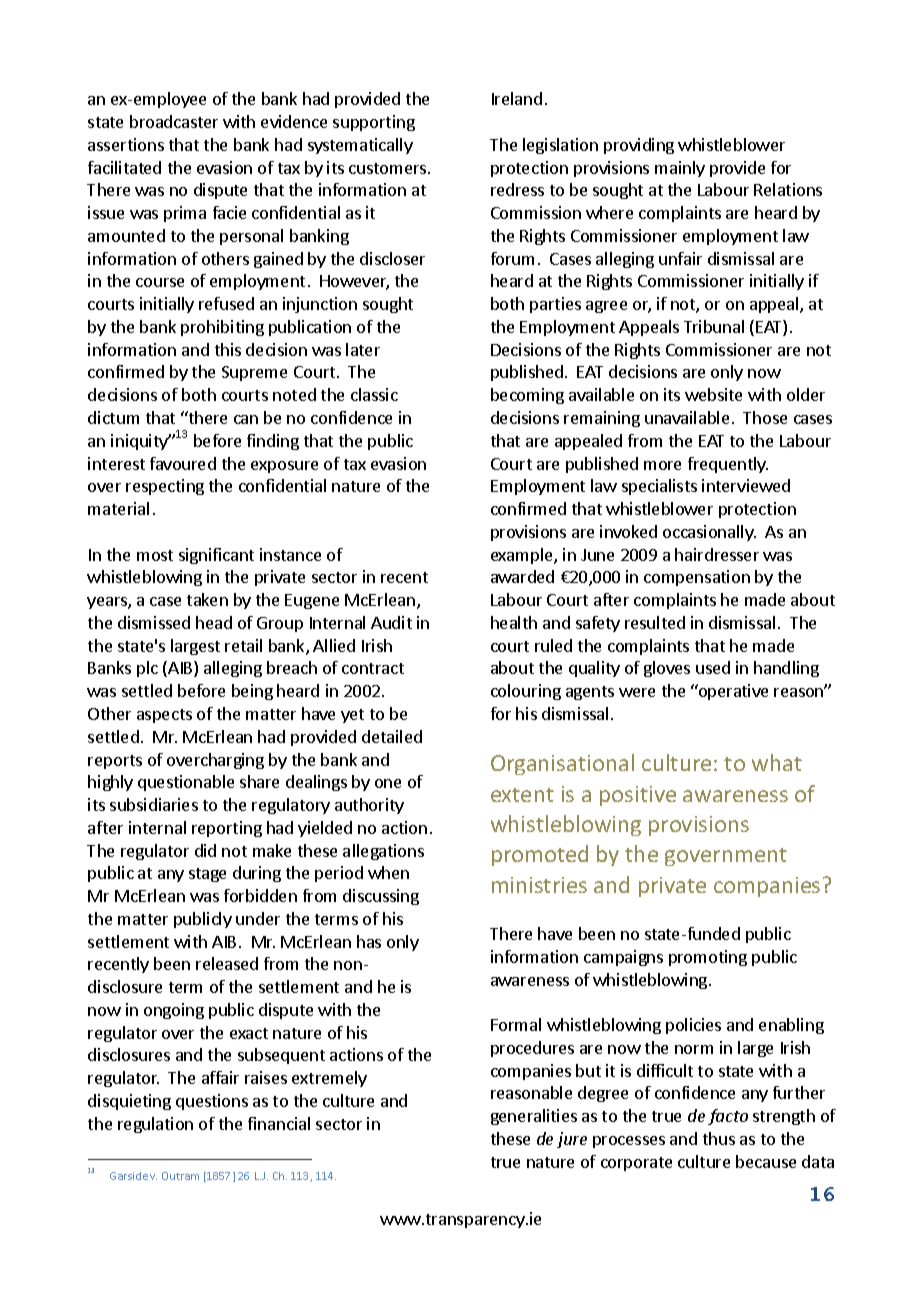  I want to click on regulation, so click(155, 1125).
